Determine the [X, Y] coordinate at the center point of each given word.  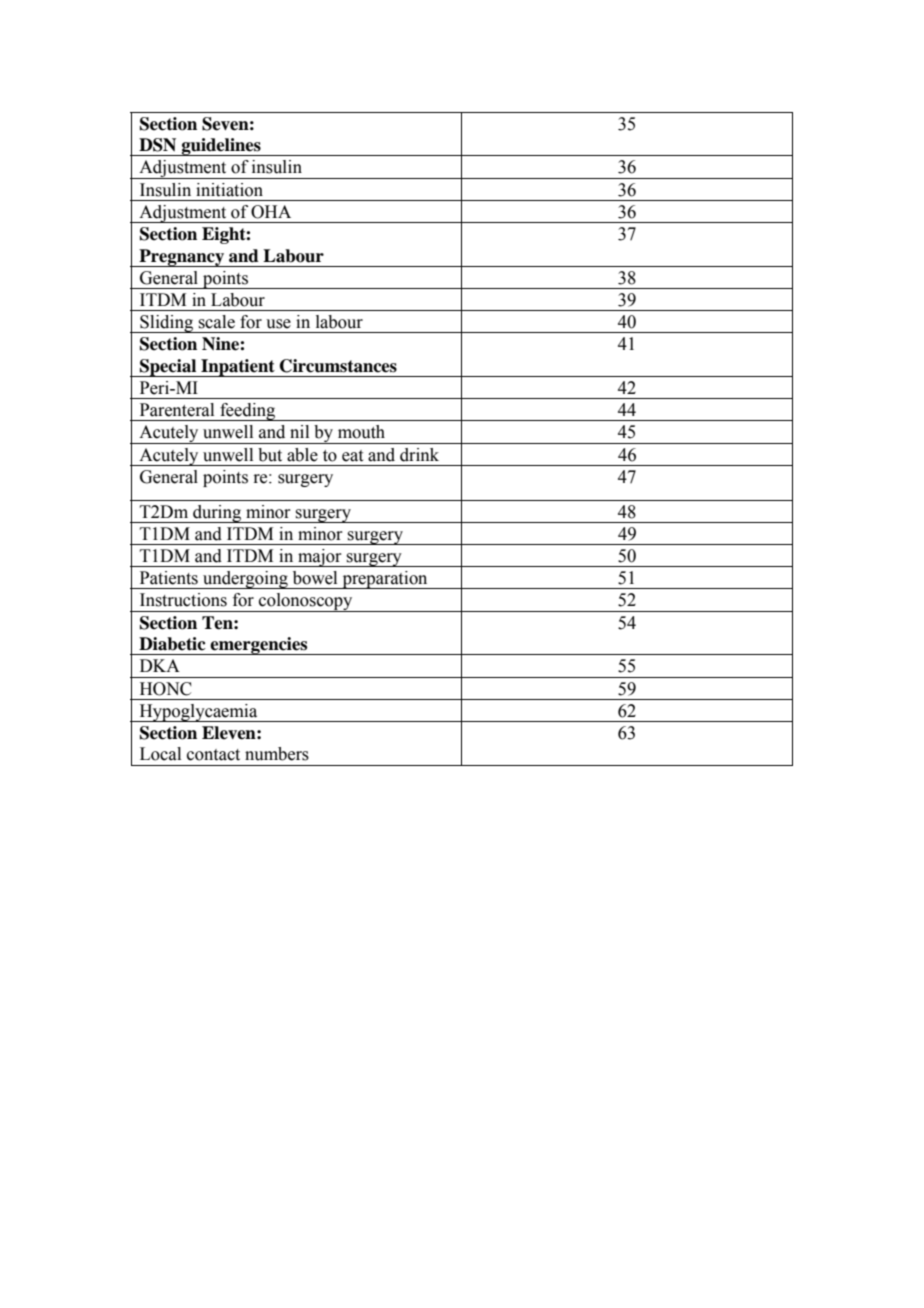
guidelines [221, 147]
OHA [271, 212]
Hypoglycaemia [198, 713]
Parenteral [177, 410]
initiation [229, 190]
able [302, 455]
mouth [361, 432]
